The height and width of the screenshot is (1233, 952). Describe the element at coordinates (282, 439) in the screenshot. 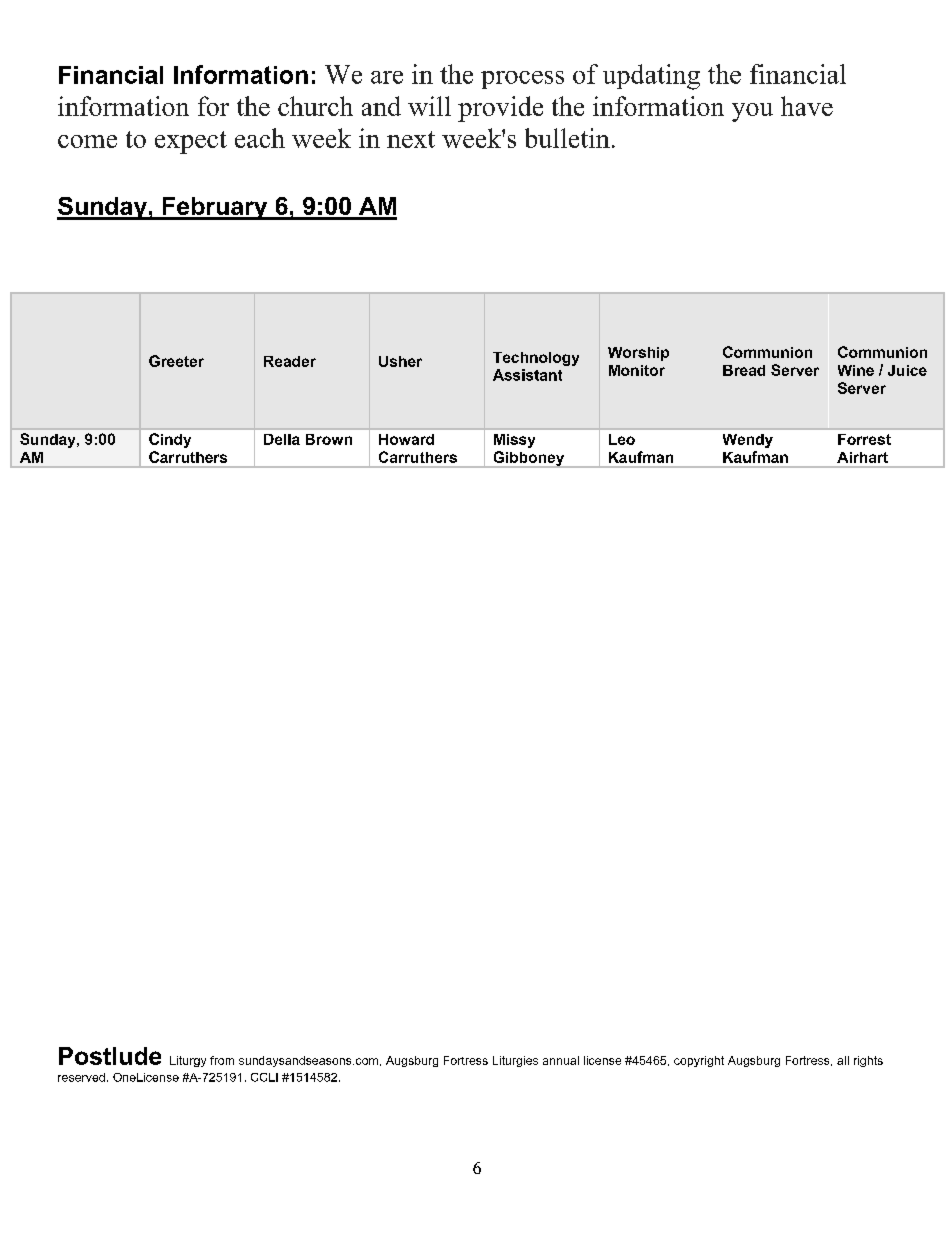

I see `Della` at that location.
